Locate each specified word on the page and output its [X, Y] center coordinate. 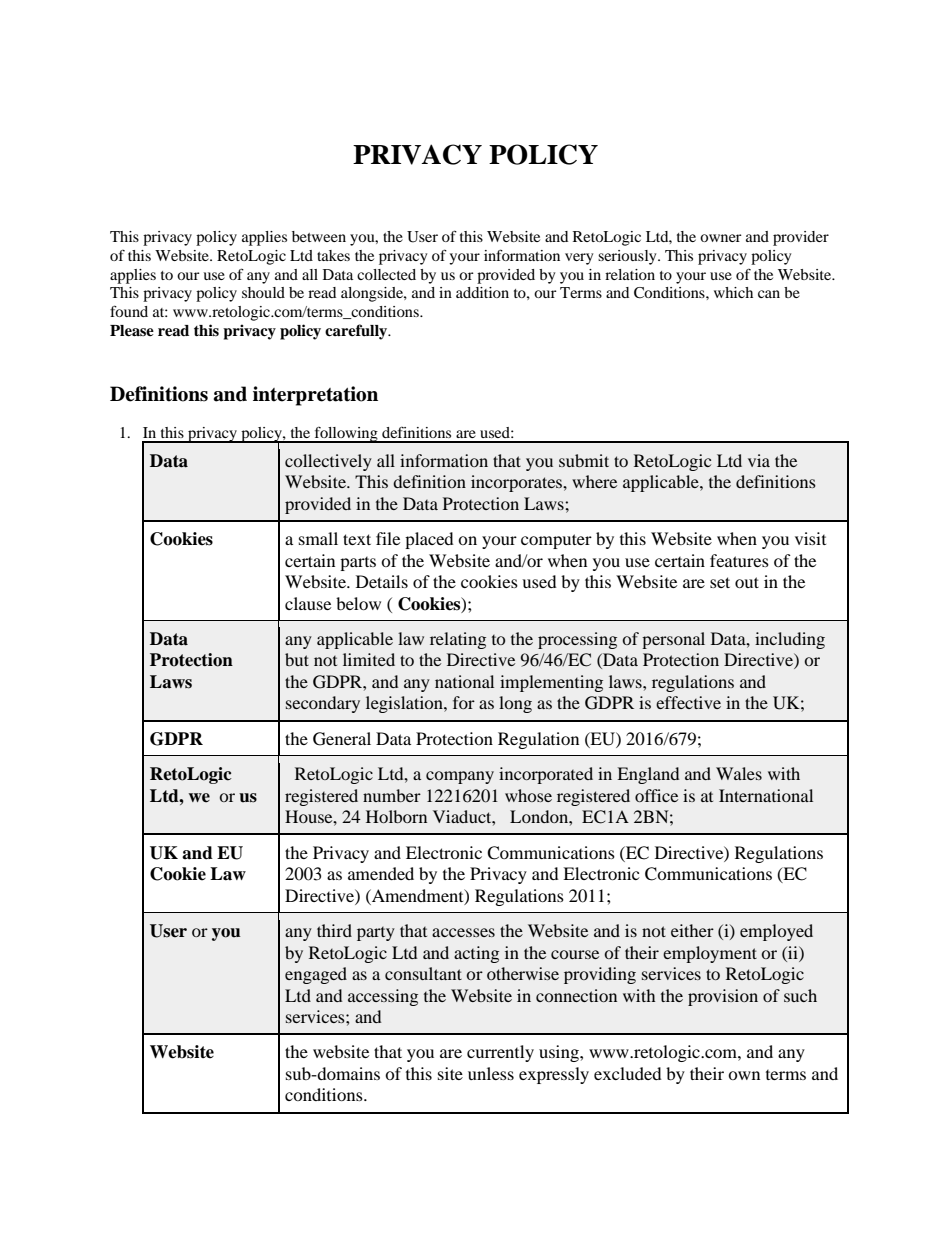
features [739, 560]
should [263, 292]
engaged [316, 975]
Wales [739, 773]
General [342, 739]
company [460, 777]
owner [721, 238]
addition [482, 292]
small [318, 538]
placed [429, 540]
